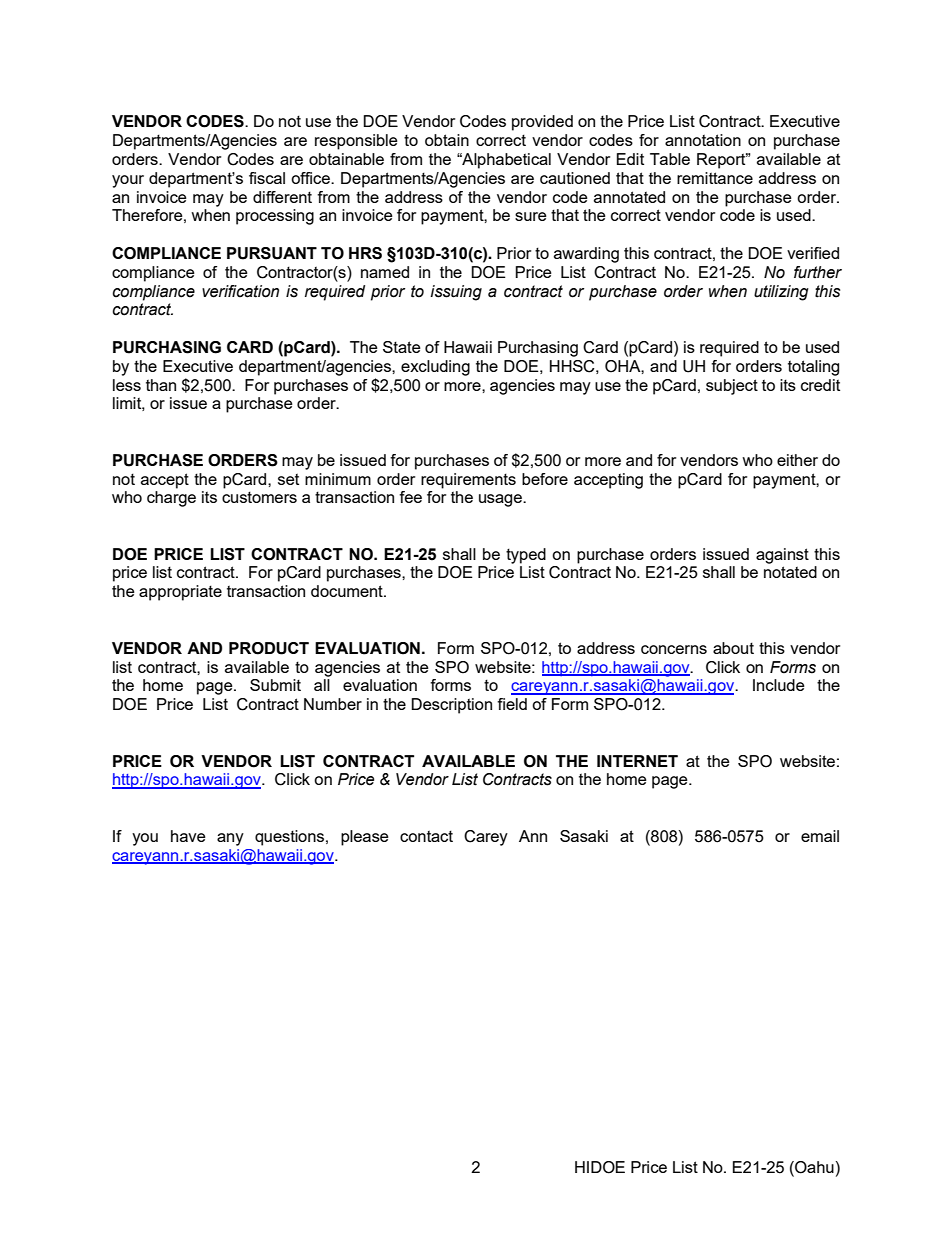 The height and width of the screenshot is (1233, 952). Describe the element at coordinates (732, 387) in the screenshot. I see `subject` at that location.
